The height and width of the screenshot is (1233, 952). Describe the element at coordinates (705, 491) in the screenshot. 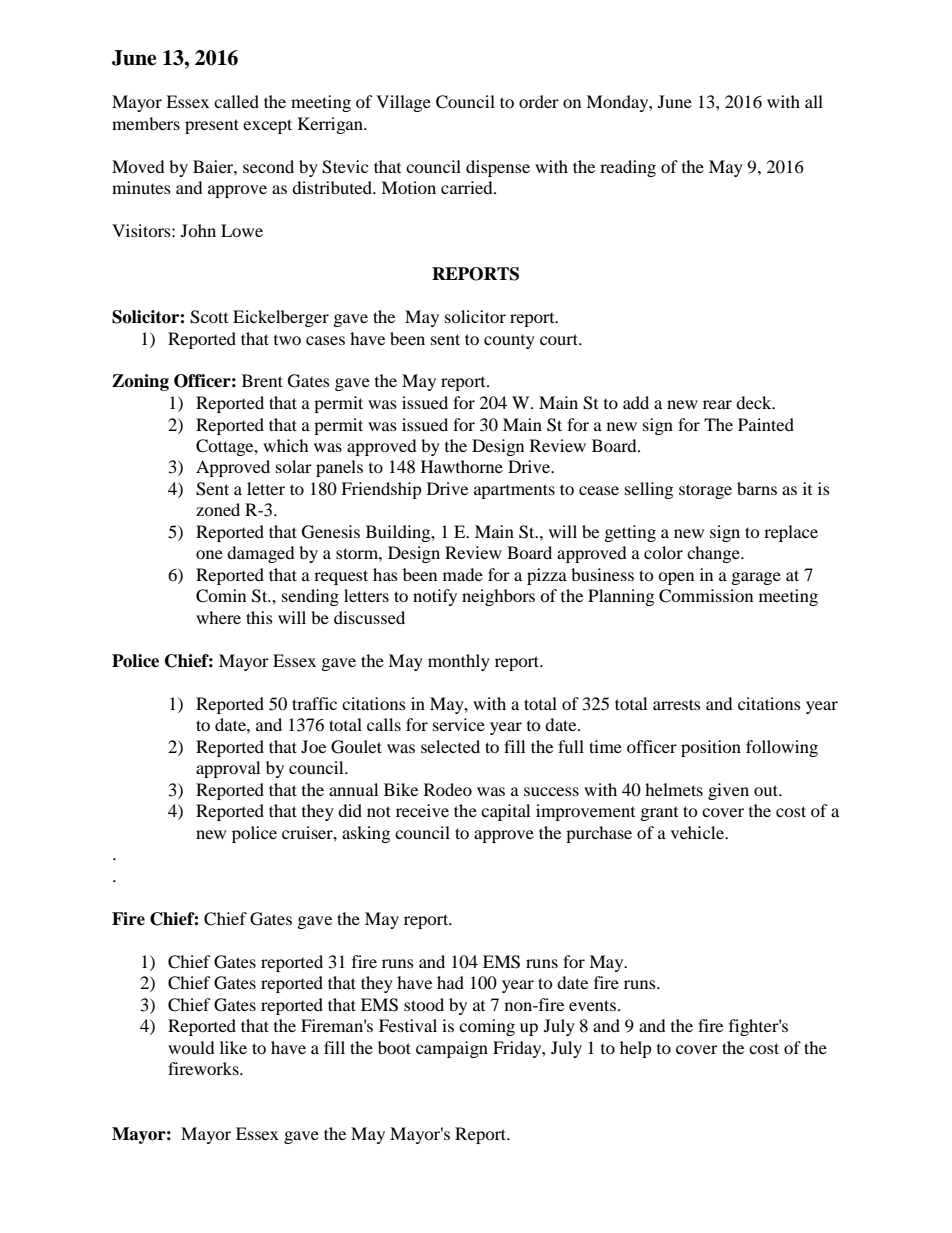

I see `storage` at that location.
